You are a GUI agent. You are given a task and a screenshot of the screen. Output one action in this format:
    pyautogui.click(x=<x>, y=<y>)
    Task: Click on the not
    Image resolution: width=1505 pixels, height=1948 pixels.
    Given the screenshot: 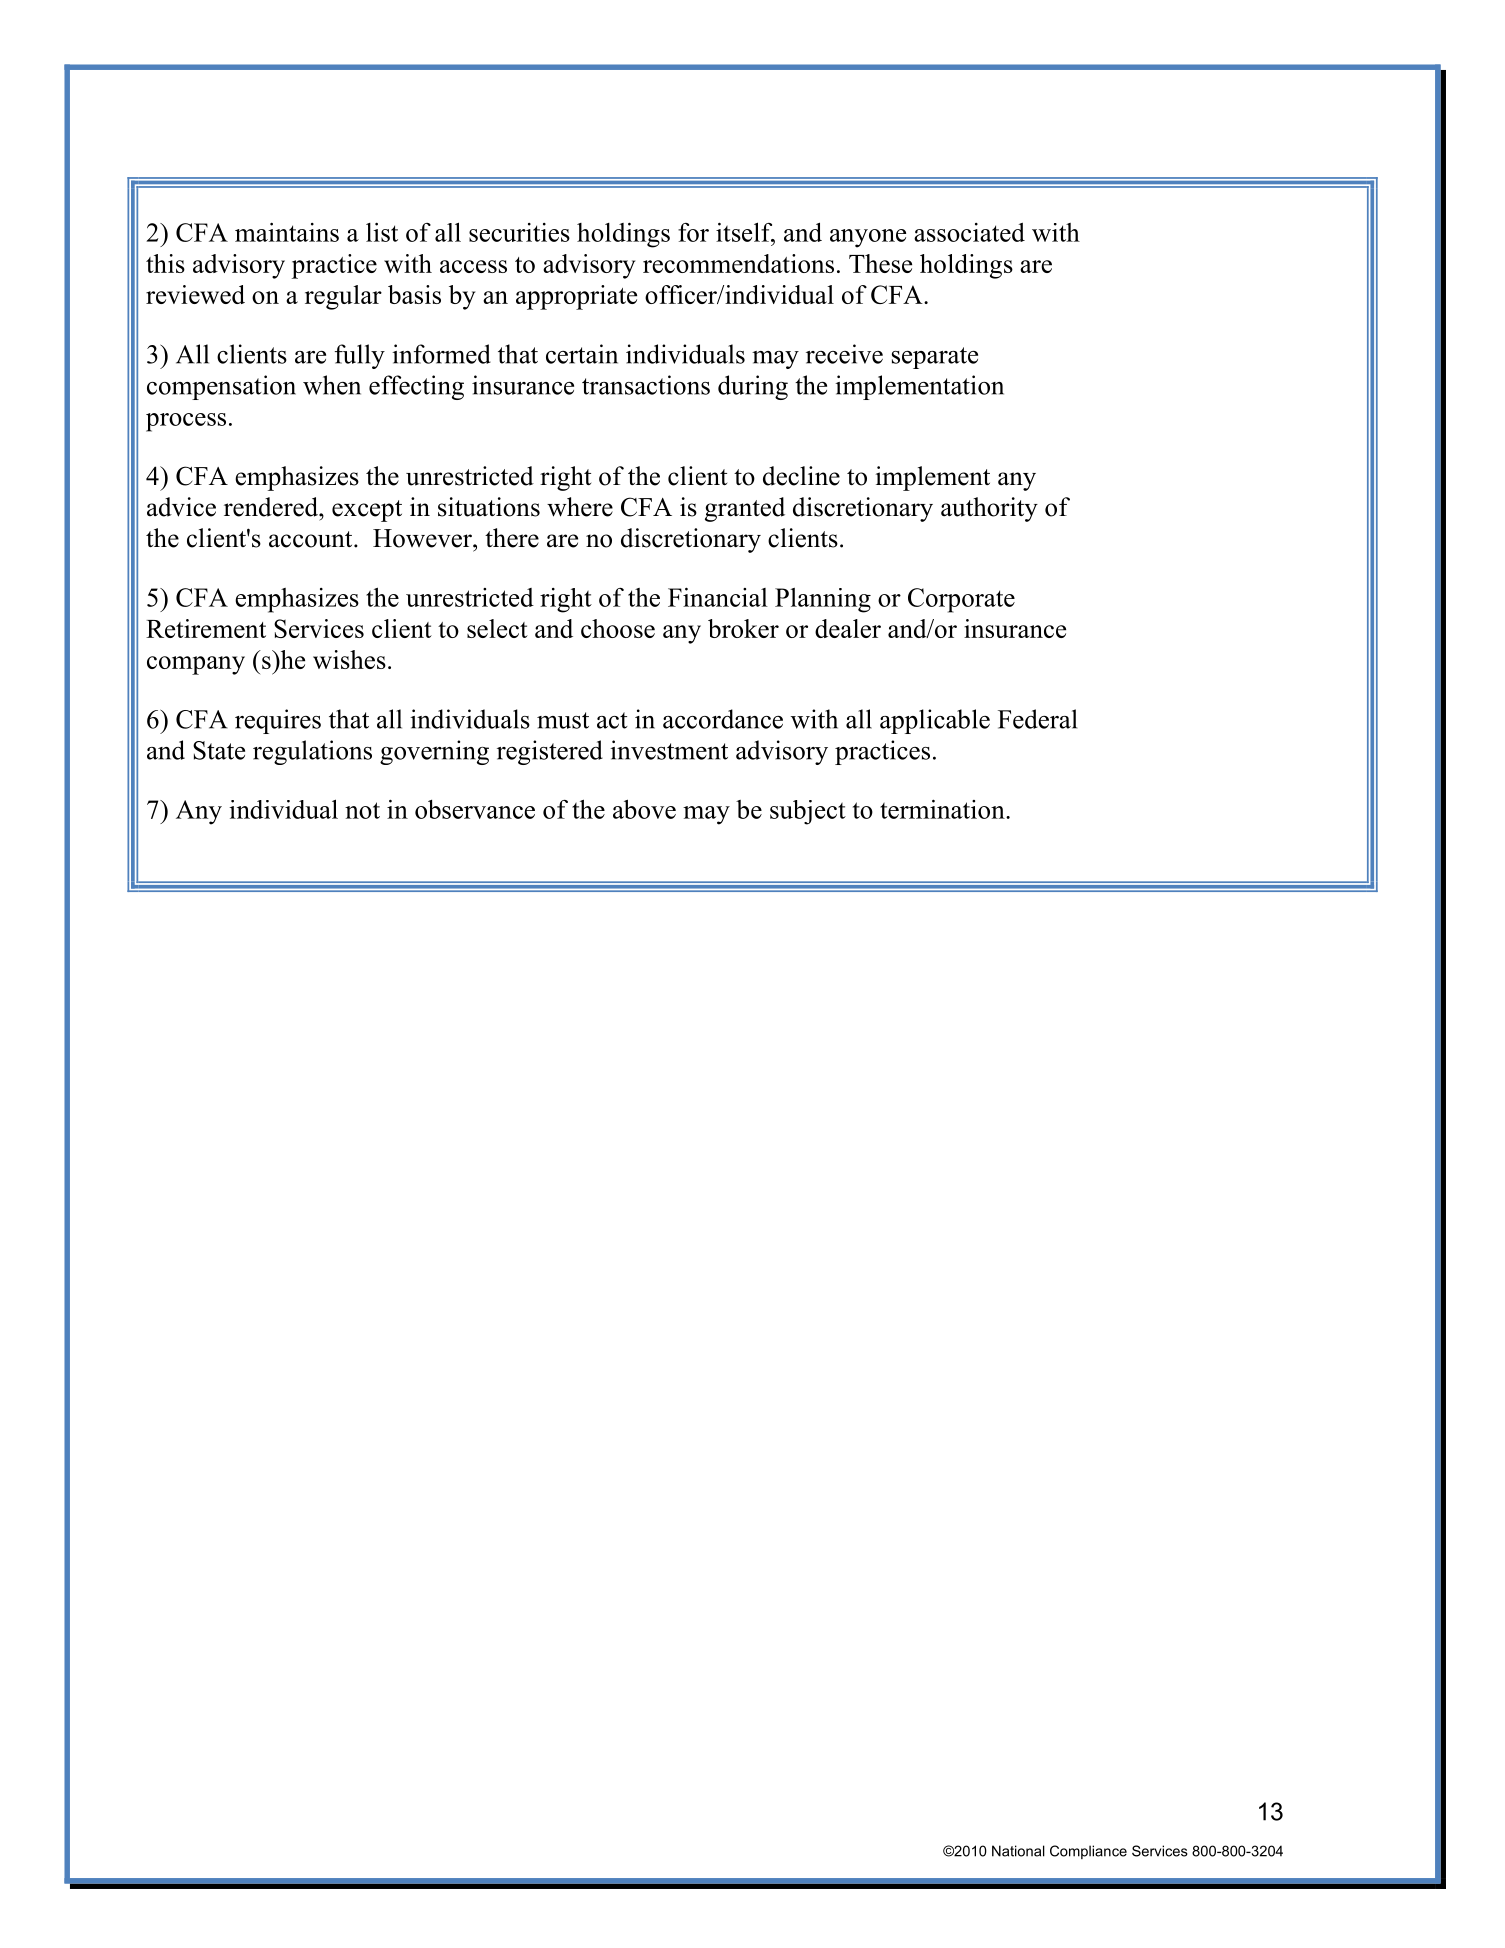 What is the action you would take?
    pyautogui.click(x=362, y=810)
